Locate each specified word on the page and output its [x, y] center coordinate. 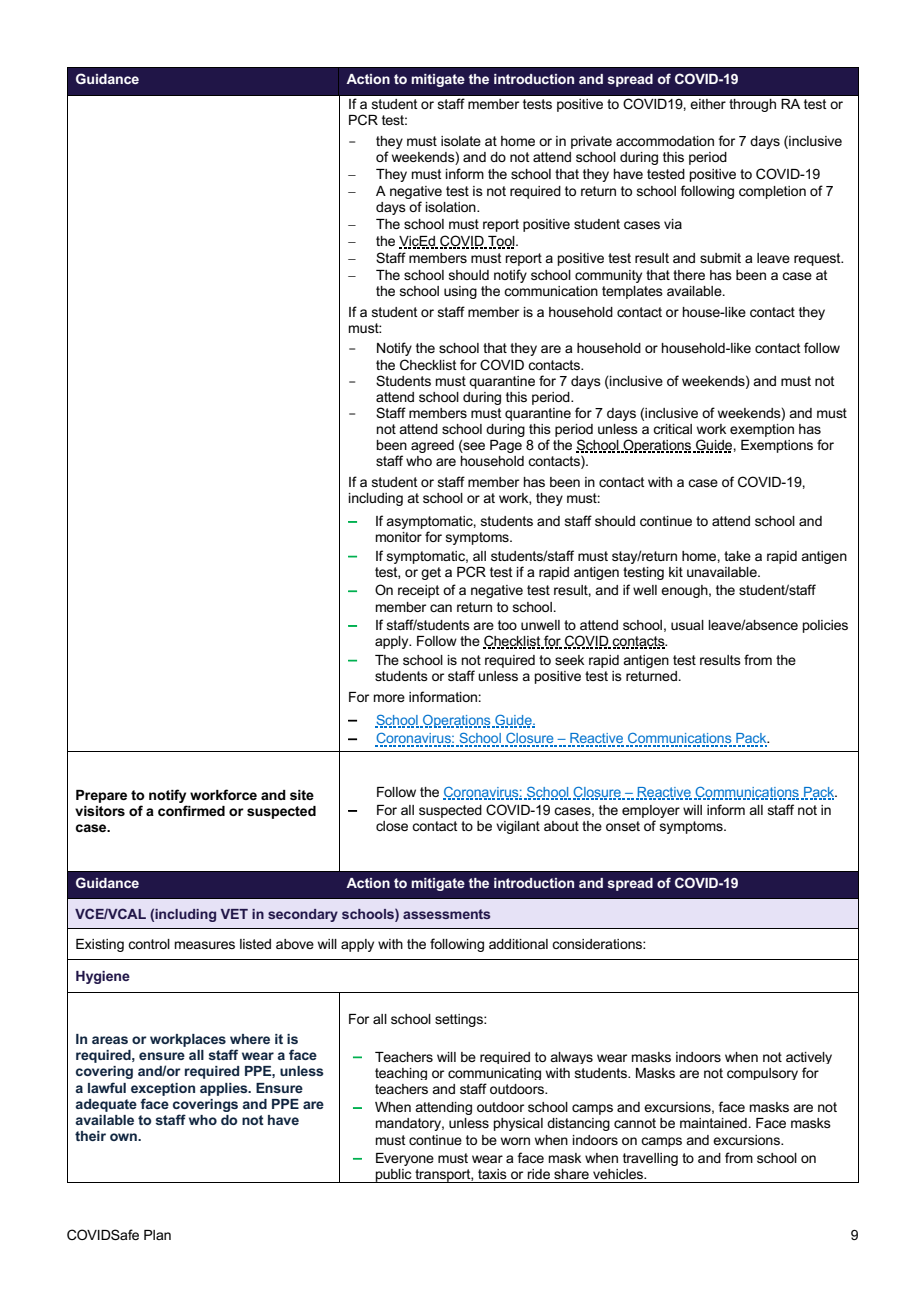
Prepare [101, 796]
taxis [492, 1174]
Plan [157, 1235]
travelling [650, 1159]
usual [687, 625]
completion [772, 192]
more [389, 698]
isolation [452, 207]
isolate [461, 141]
